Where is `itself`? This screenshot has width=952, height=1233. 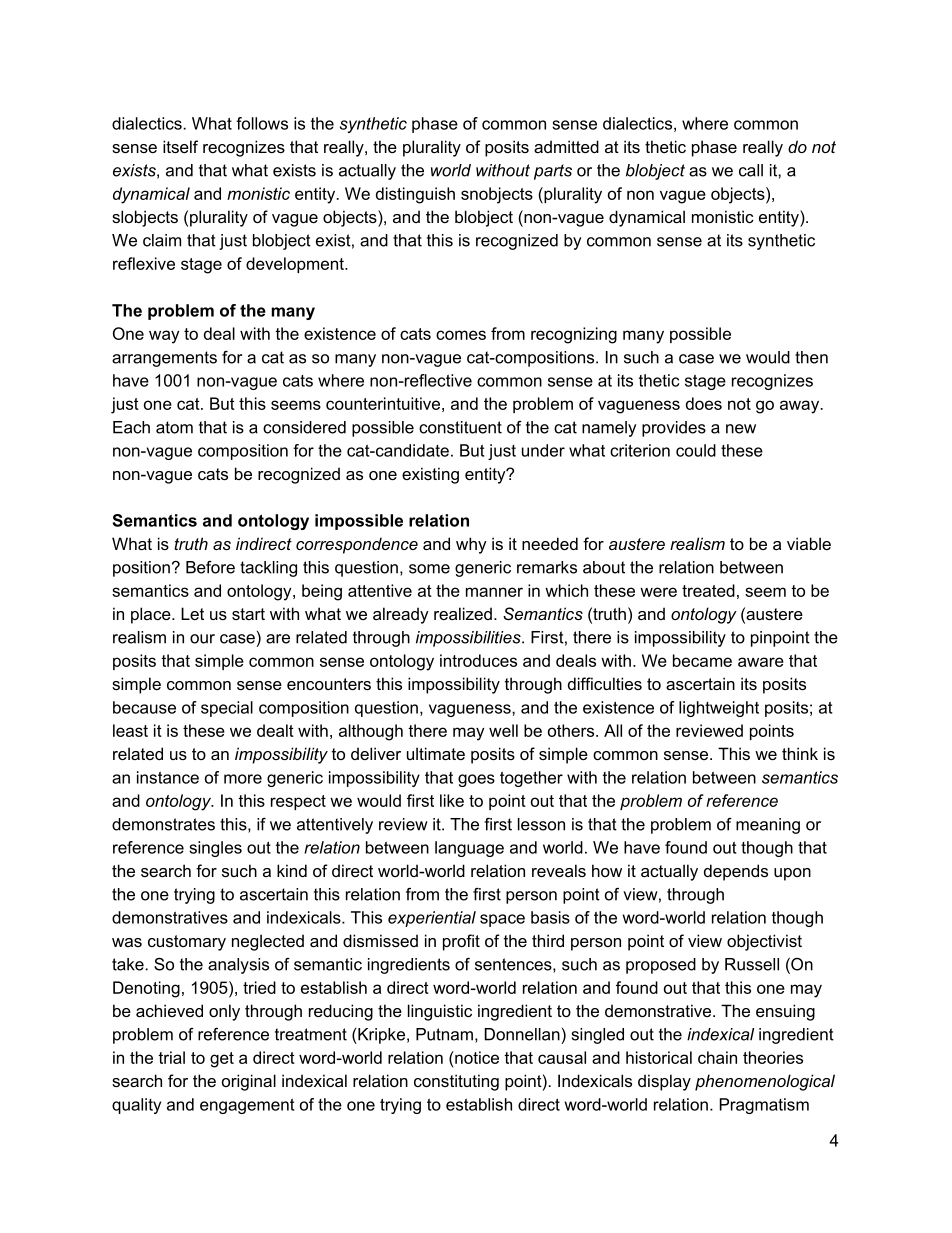
itself is located at coordinates (180, 146).
